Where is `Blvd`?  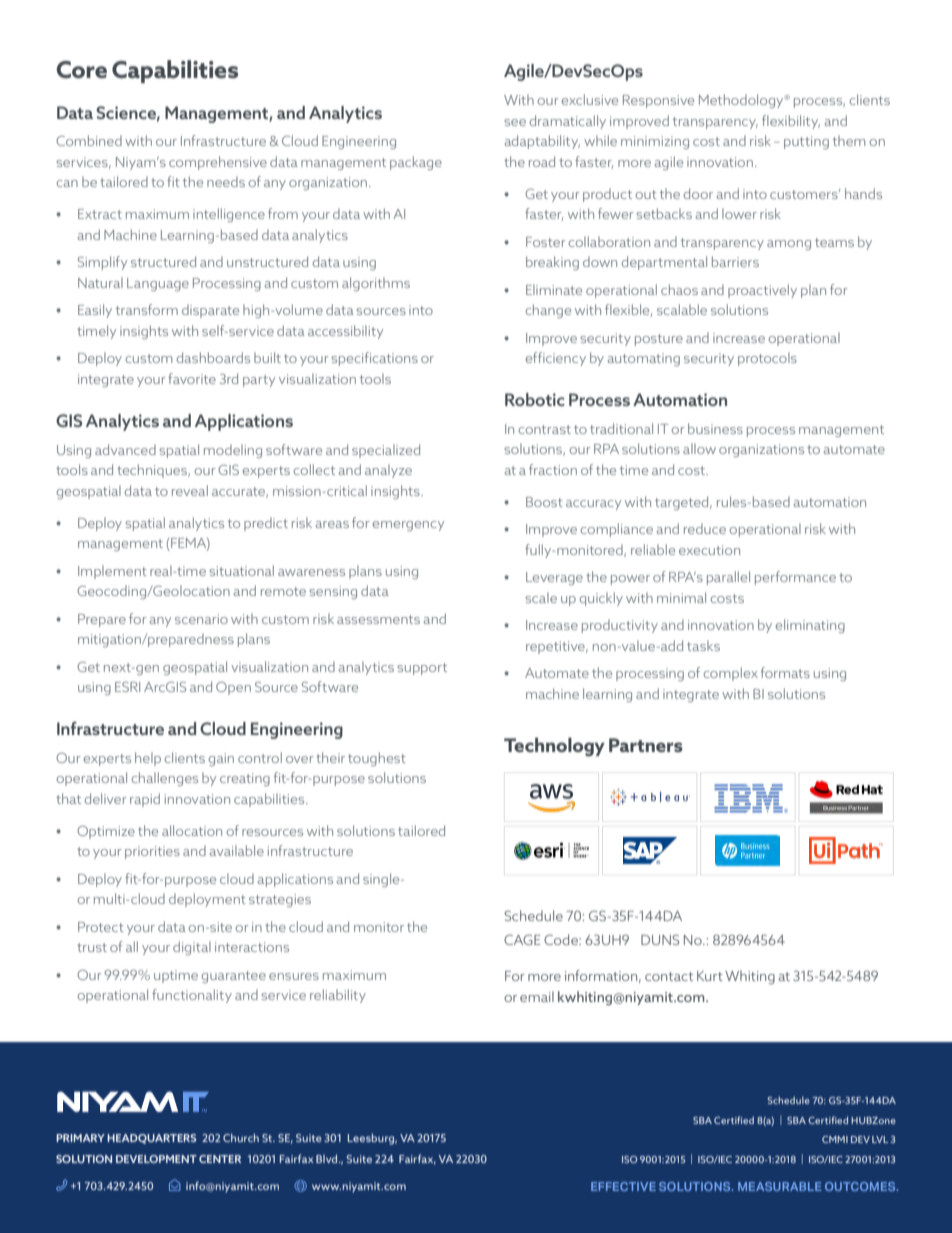
Blvd is located at coordinates (328, 1158).
